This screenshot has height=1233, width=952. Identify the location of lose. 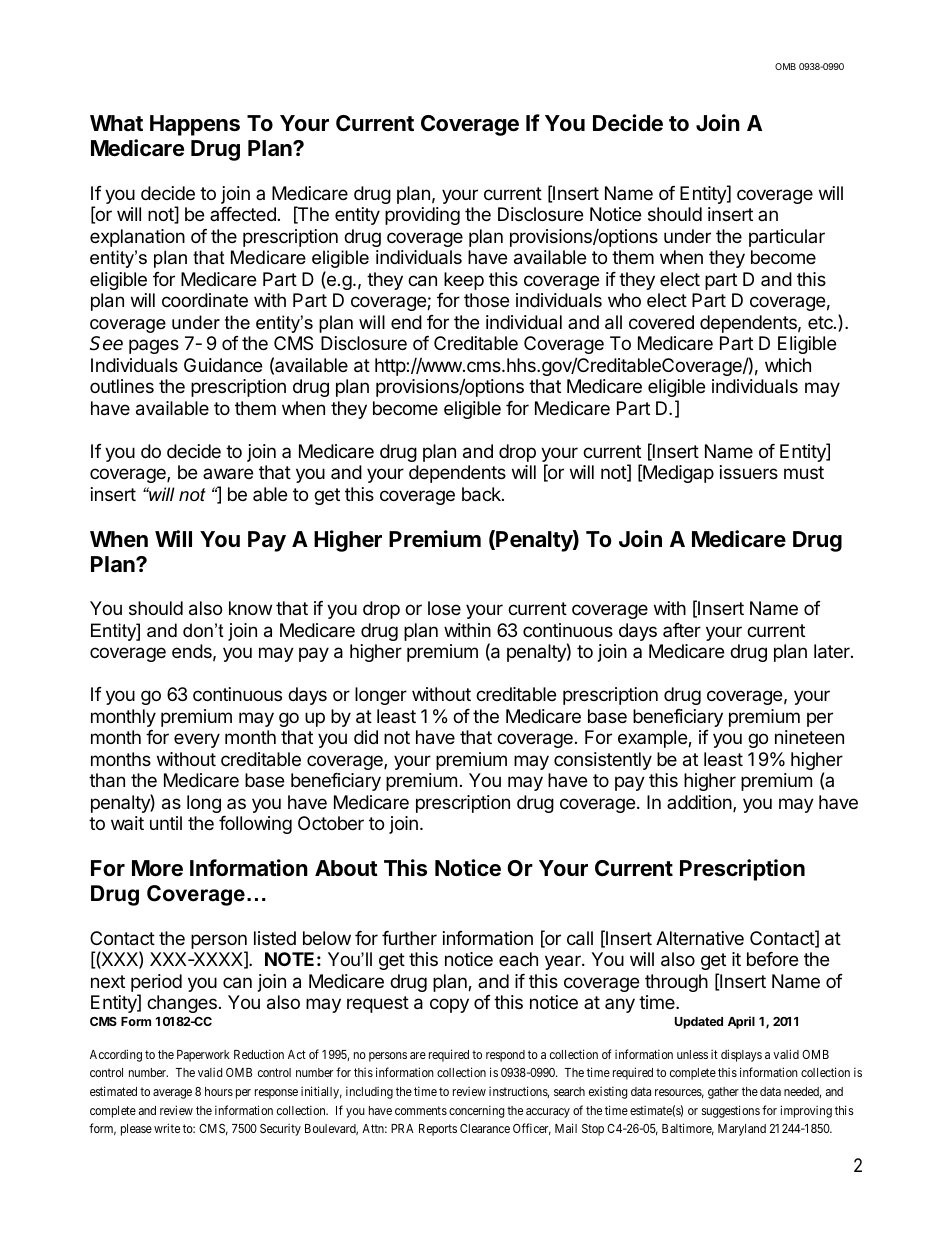
(444, 608).
